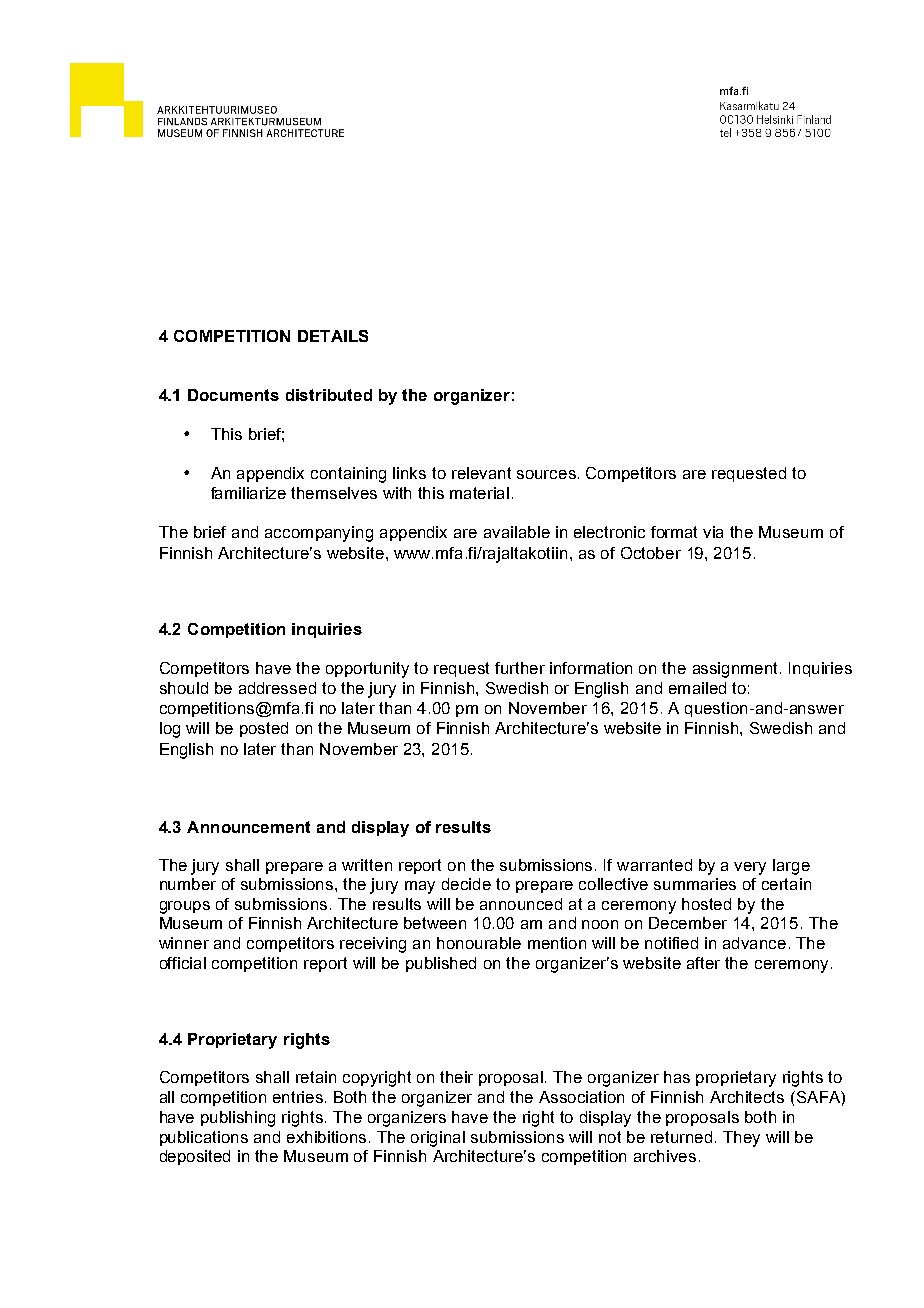 Image resolution: width=924 pixels, height=1308 pixels. What do you see at coordinates (438, 1139) in the page?
I see `original` at bounding box center [438, 1139].
